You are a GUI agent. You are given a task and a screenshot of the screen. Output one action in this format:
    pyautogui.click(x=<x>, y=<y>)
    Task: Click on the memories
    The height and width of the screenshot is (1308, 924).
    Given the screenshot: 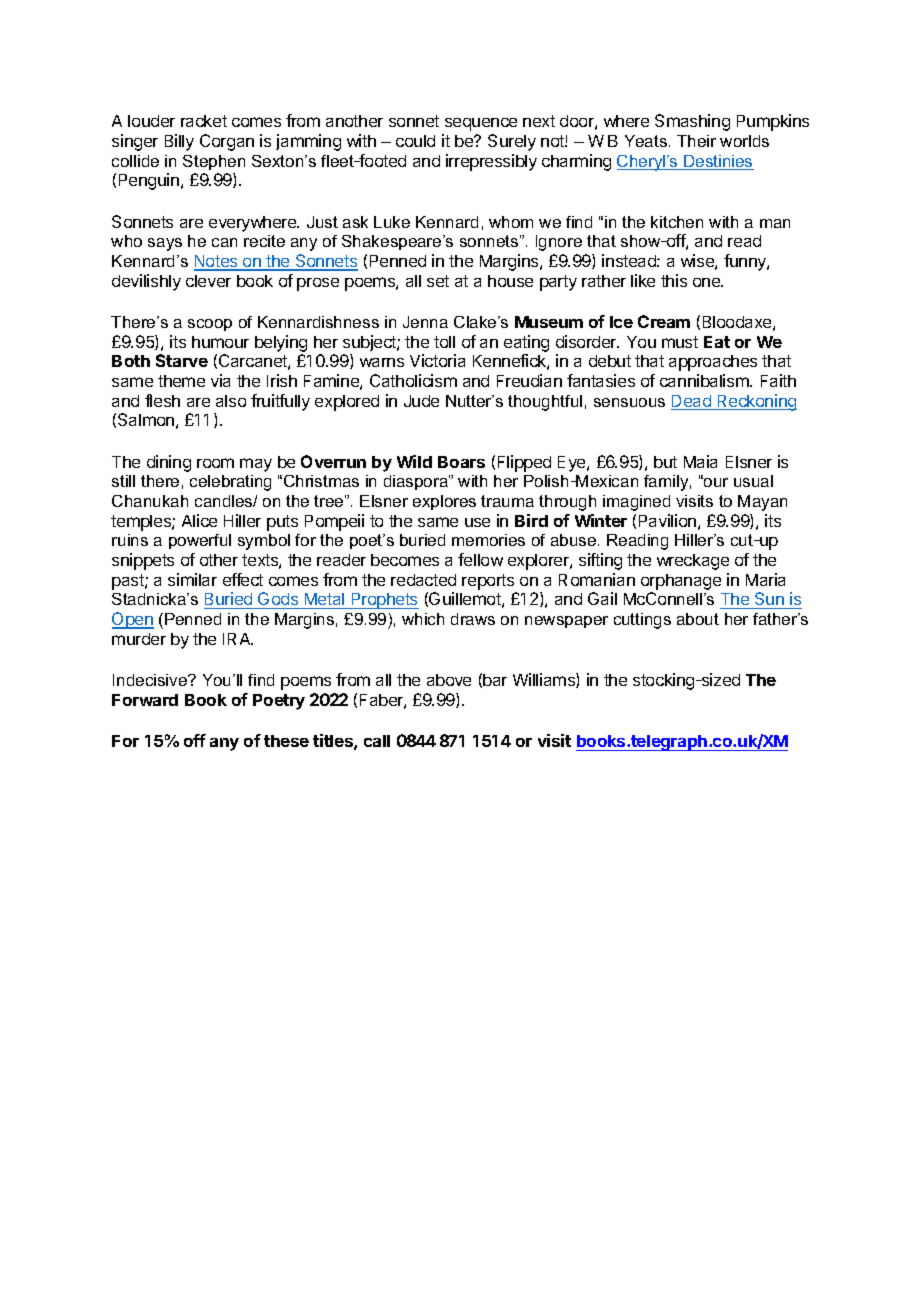 What is the action you would take?
    pyautogui.click(x=488, y=540)
